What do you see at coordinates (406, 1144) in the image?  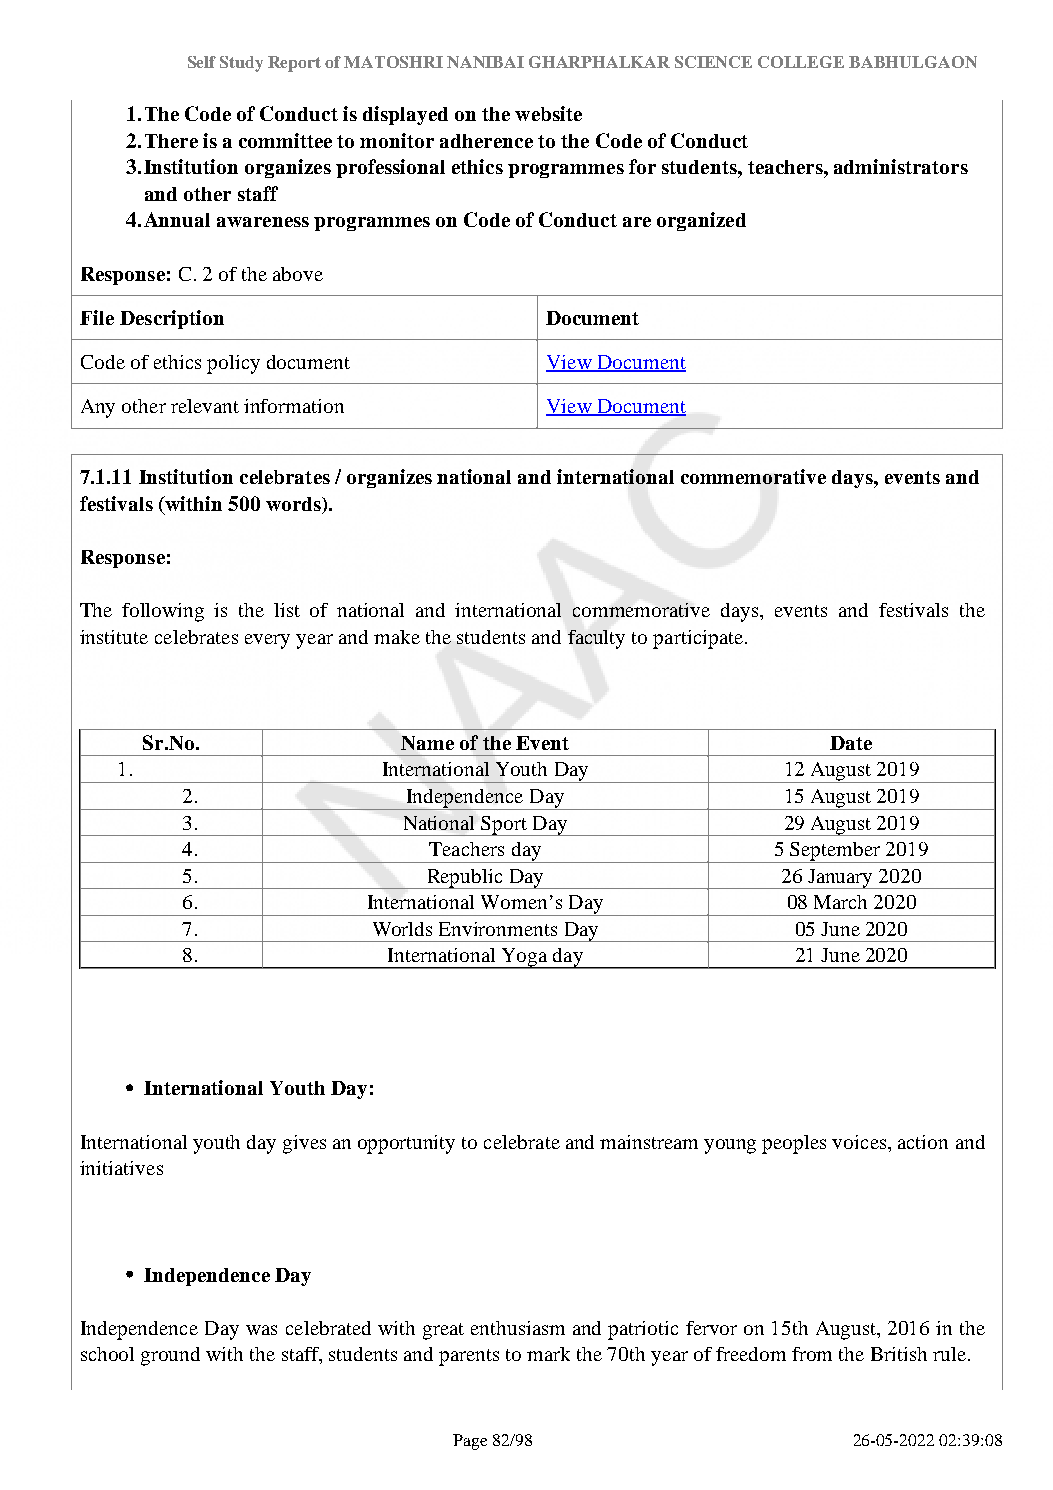 I see `opportunity` at bounding box center [406, 1144].
